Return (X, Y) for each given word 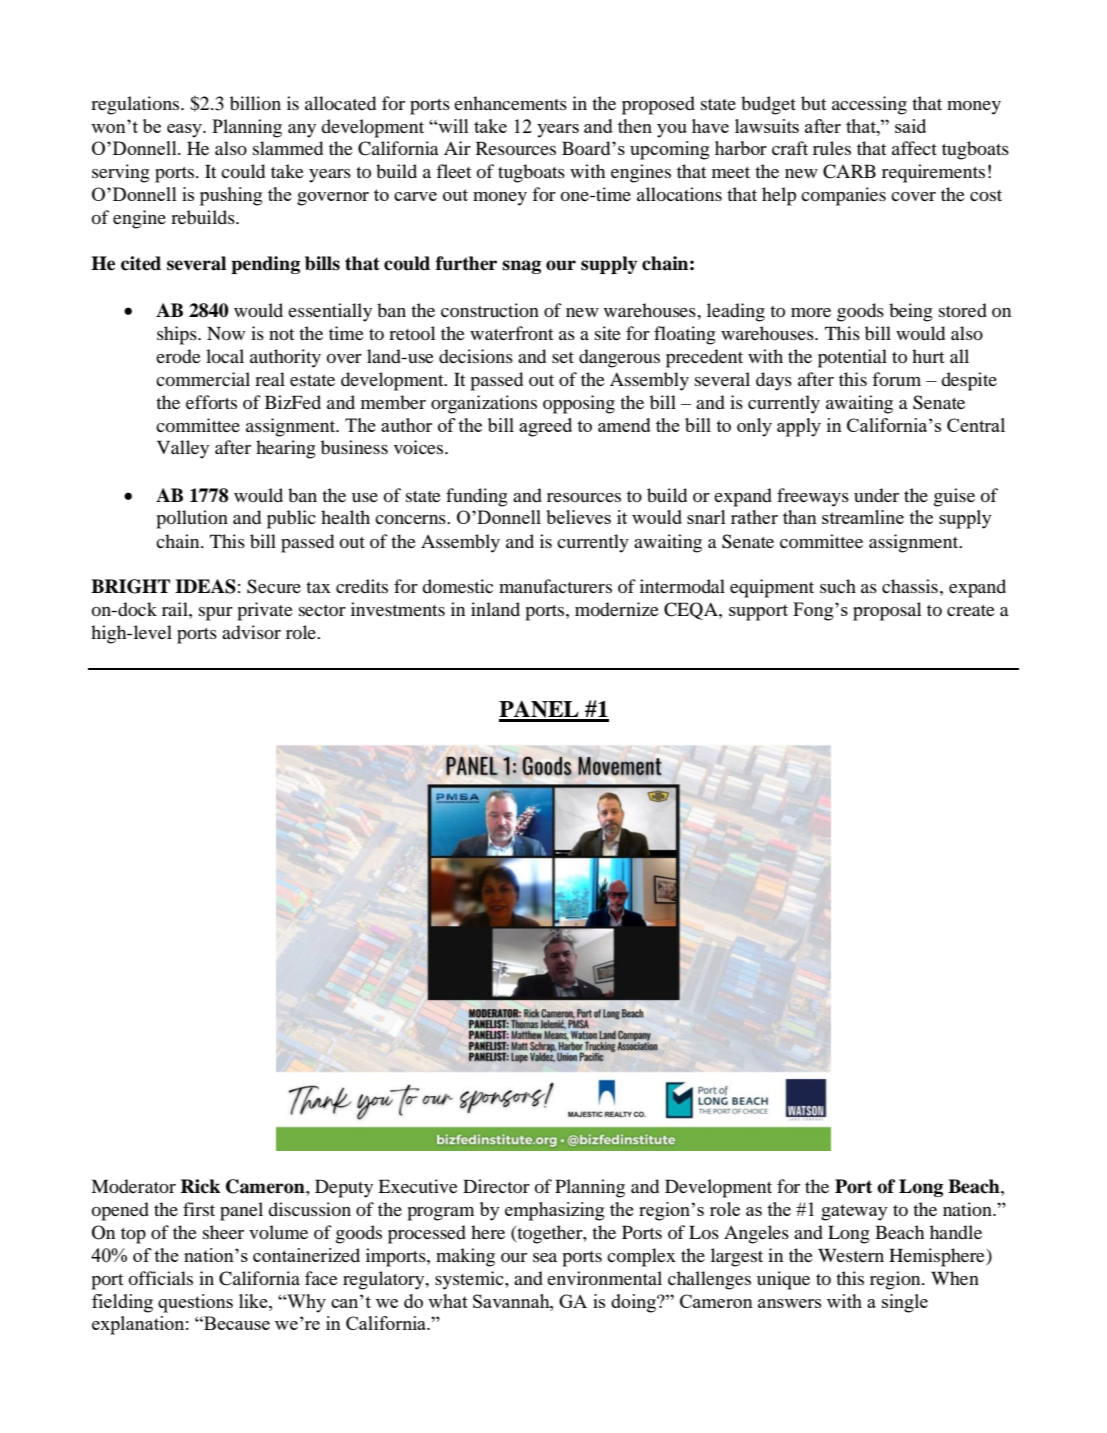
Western (851, 1255)
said (910, 126)
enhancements (510, 103)
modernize (617, 609)
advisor (251, 632)
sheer (223, 1232)
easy (186, 131)
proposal (887, 611)
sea (545, 1257)
